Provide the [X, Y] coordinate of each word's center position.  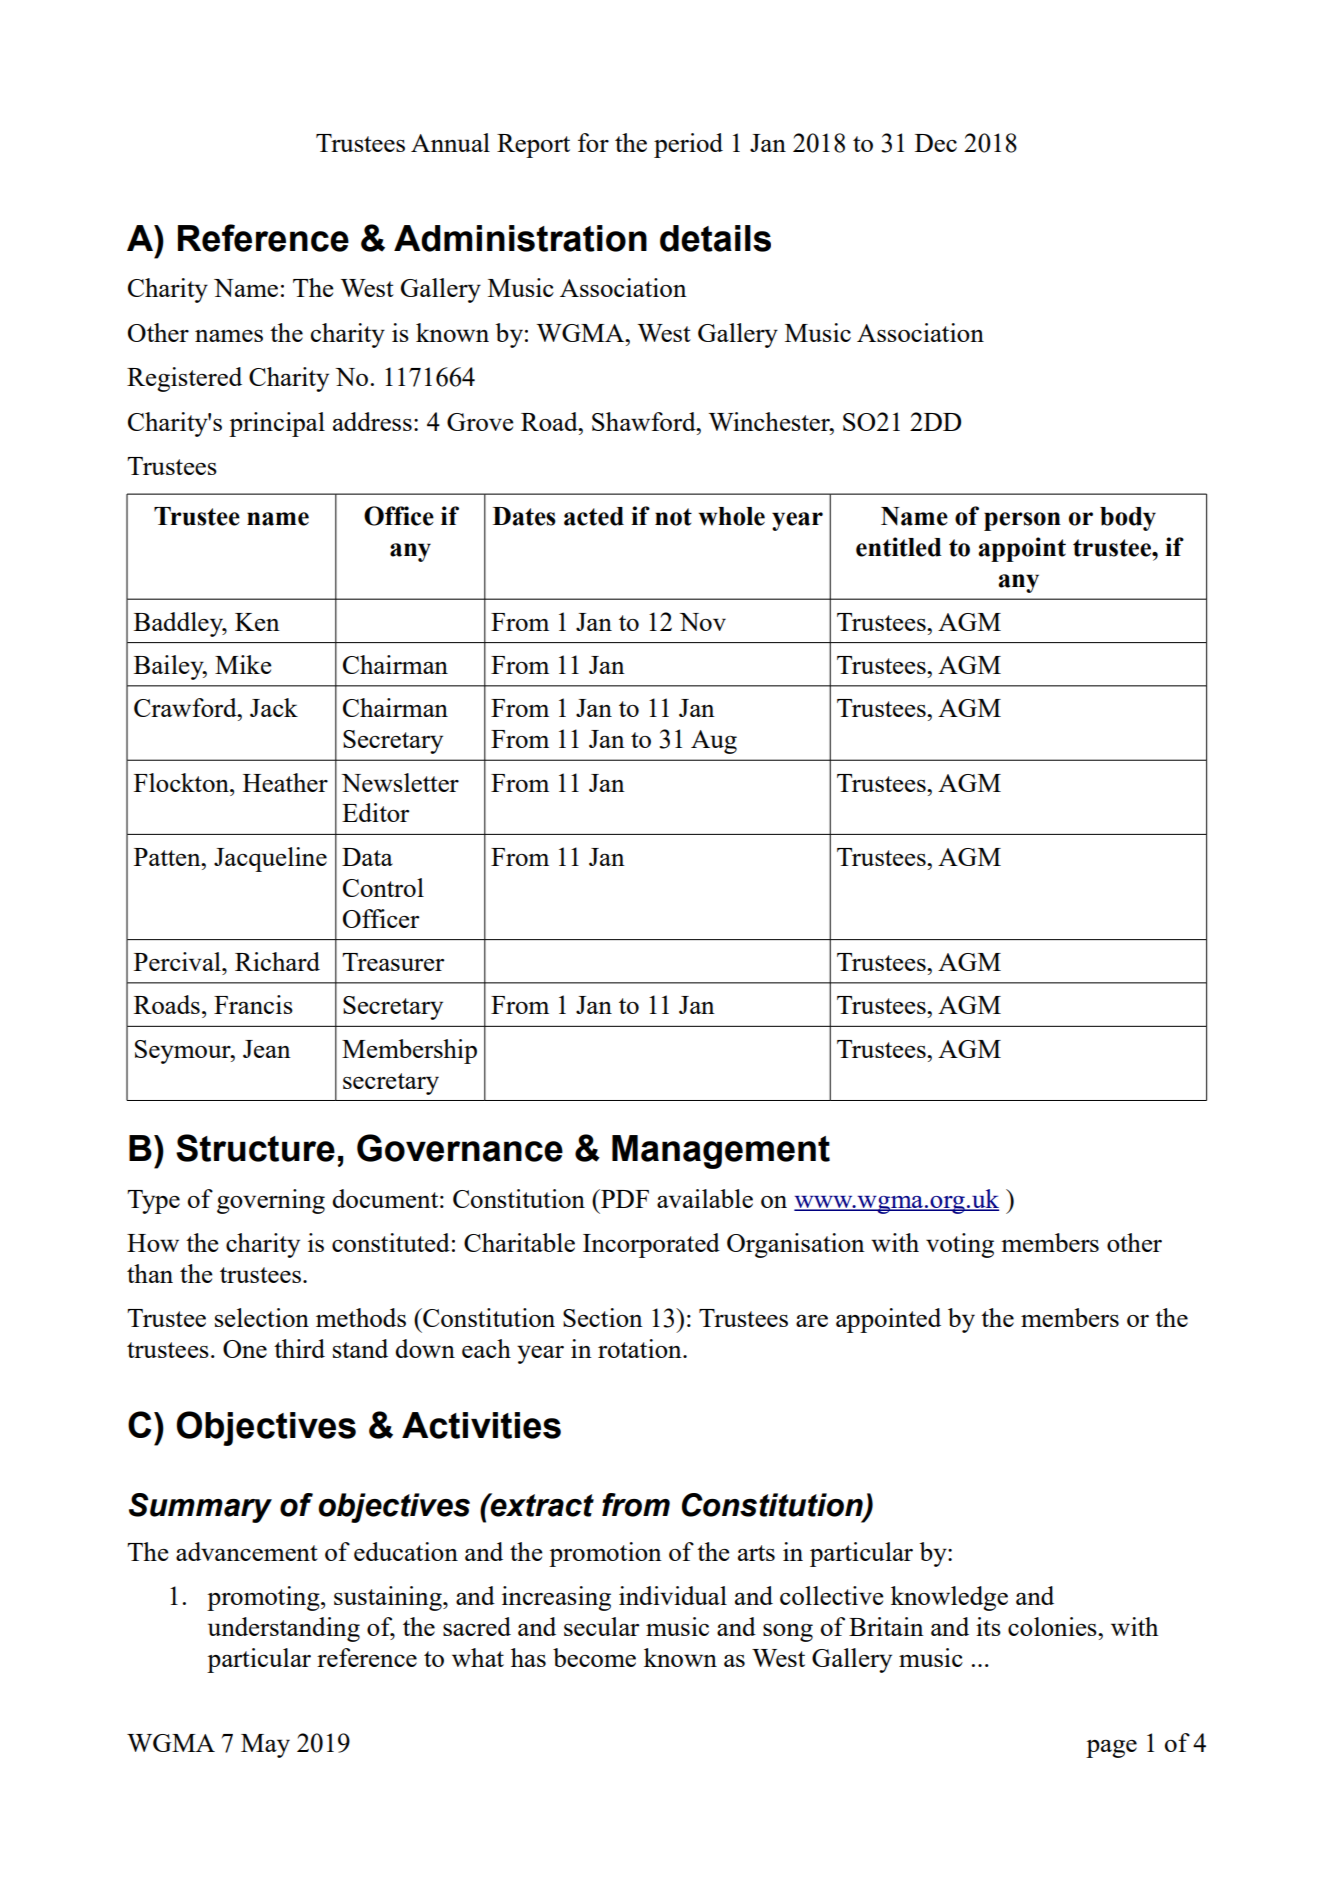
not [673, 517]
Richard [277, 961]
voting [960, 1245]
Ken [257, 622]
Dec [936, 143]
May [265, 1746]
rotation [641, 1348]
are [812, 1321]
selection [262, 1317]
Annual [450, 142]
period [688, 145]
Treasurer [393, 962]
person [1022, 521]
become [594, 1657]
